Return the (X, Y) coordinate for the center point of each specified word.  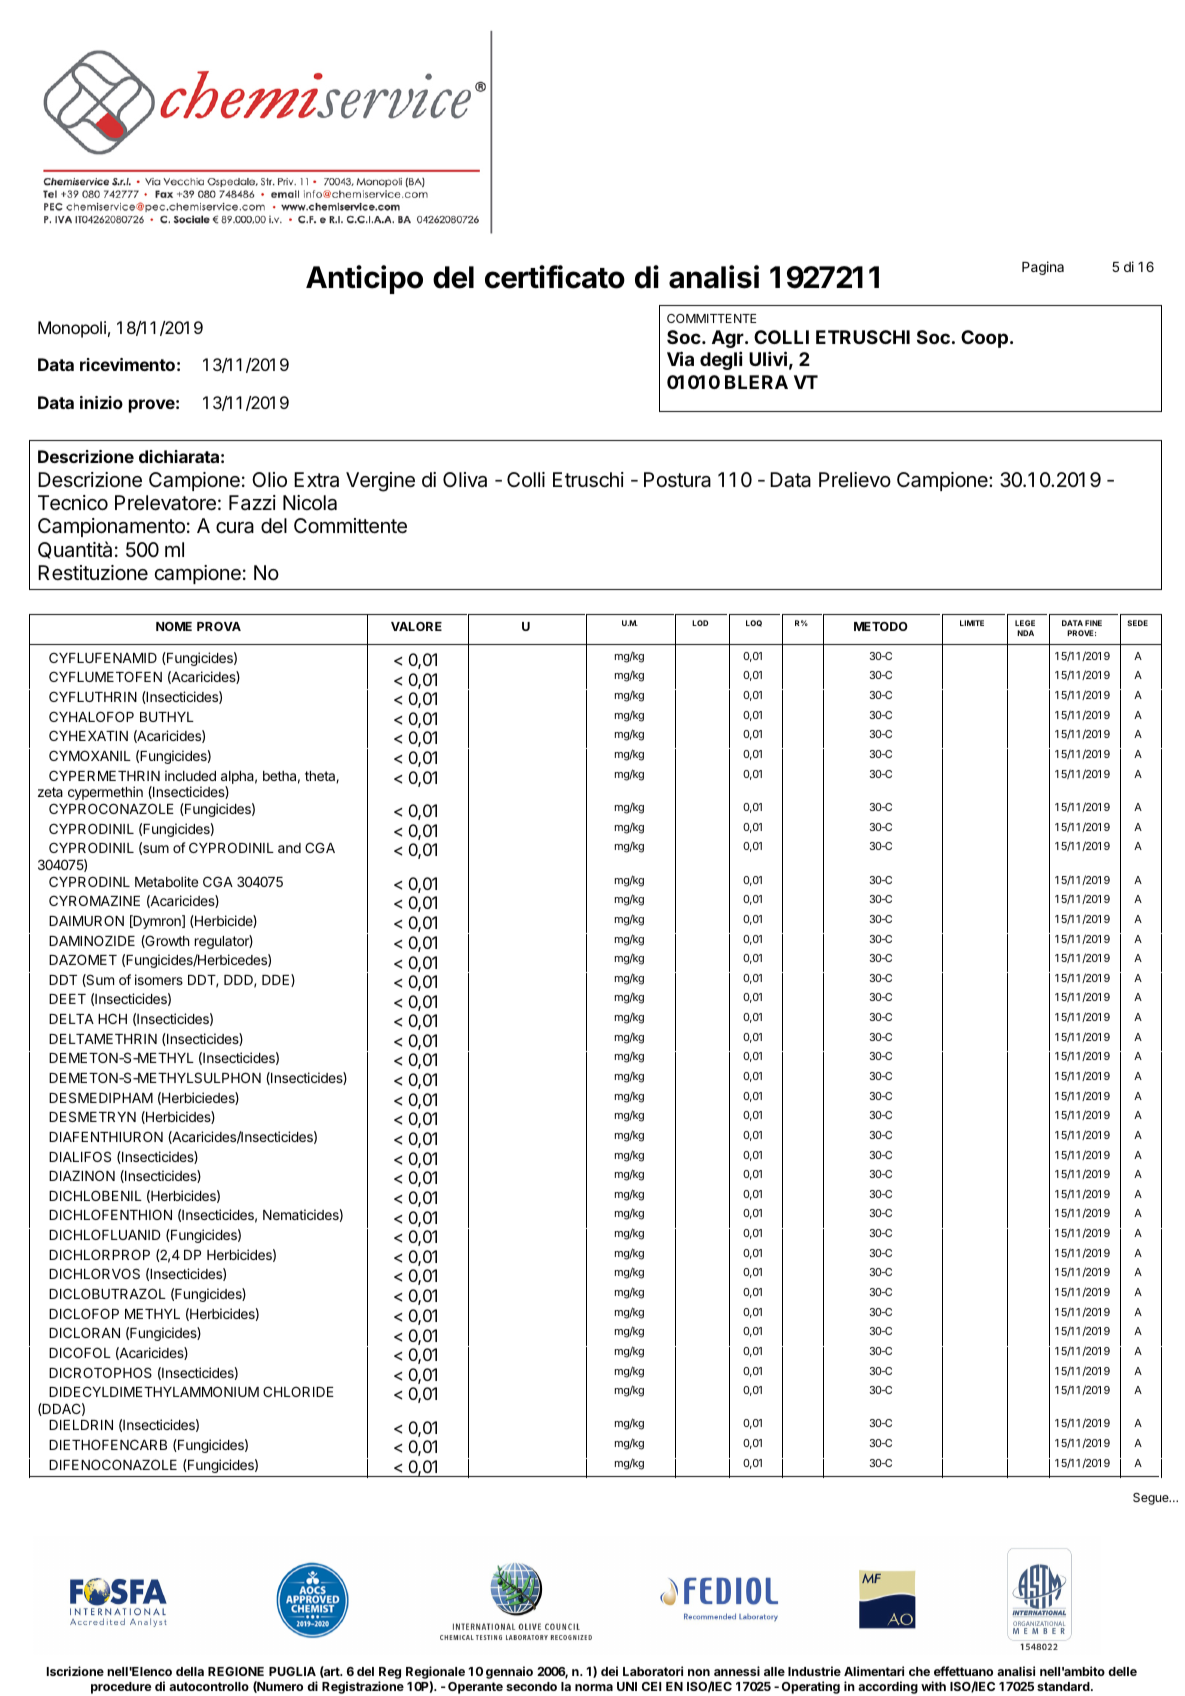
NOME (174, 626)
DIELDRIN (81, 1425)
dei (609, 1671)
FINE (1093, 623)
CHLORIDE (298, 1391)
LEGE (1025, 623)
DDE (277, 980)
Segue (1152, 1499)
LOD (700, 623)
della (190, 1671)
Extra (316, 480)
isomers (159, 979)
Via (680, 358)
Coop (984, 339)
